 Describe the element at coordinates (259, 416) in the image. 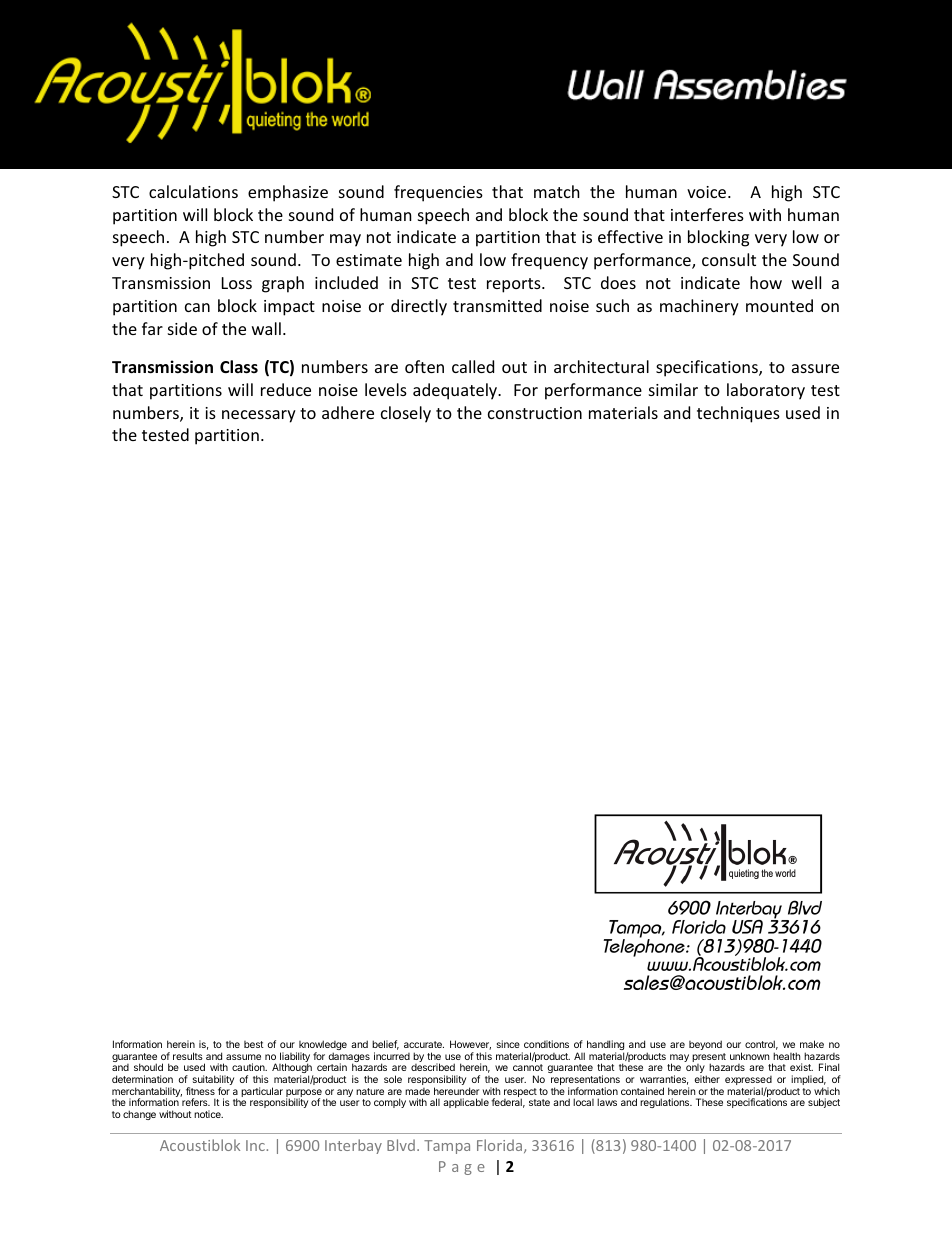

I see `necessary` at that location.
